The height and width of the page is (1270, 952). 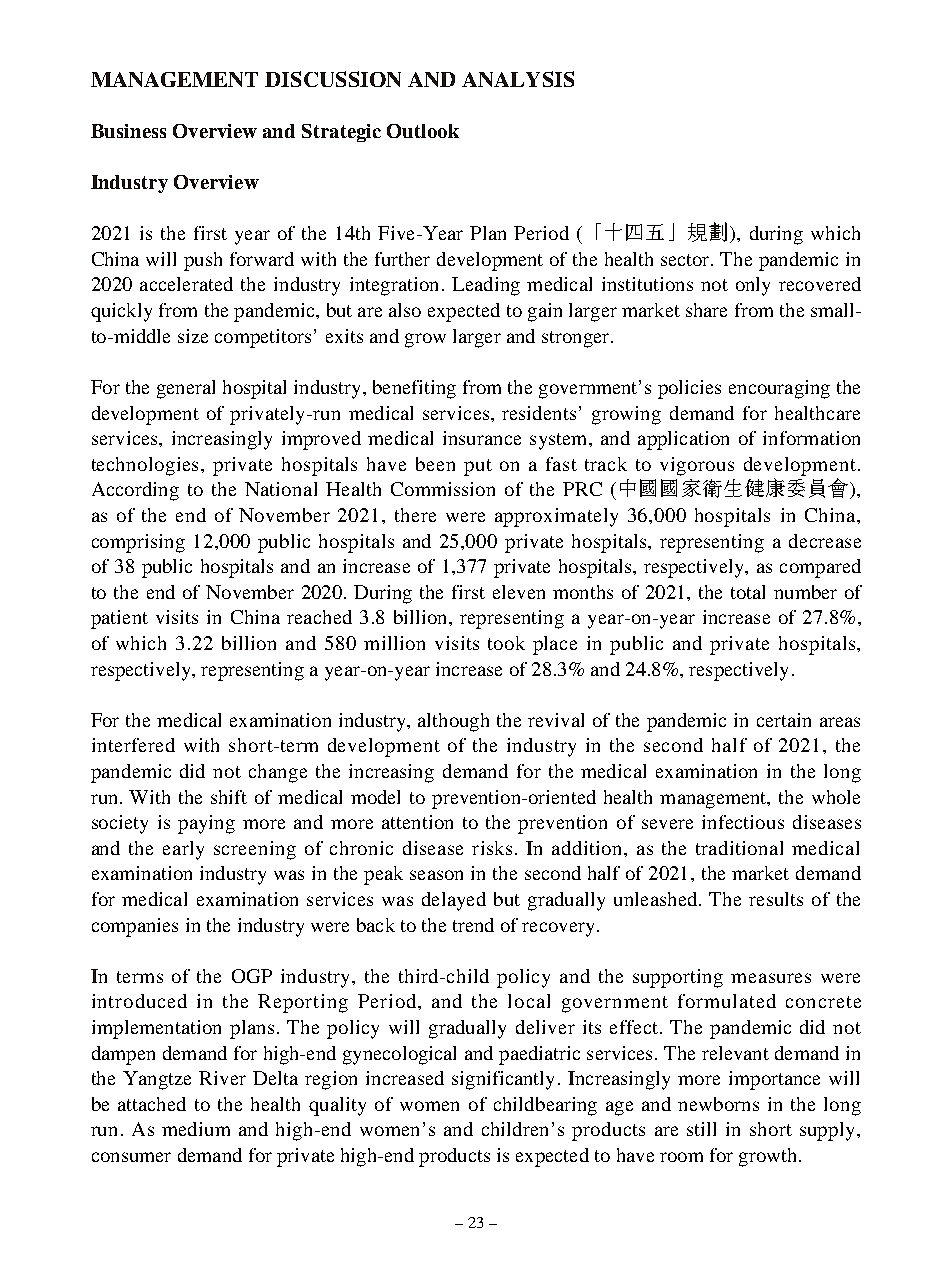 I want to click on significantly, so click(x=503, y=1080).
